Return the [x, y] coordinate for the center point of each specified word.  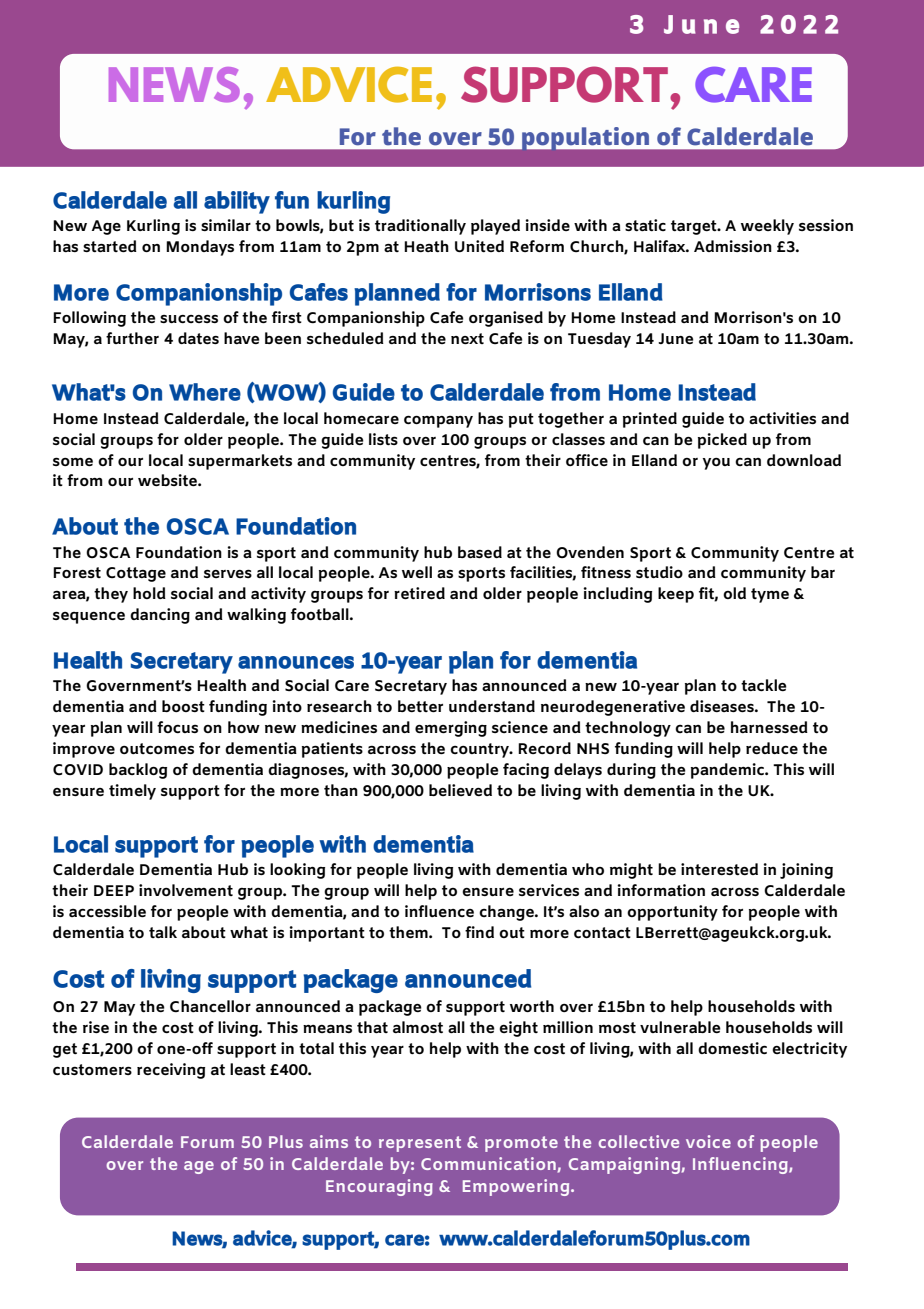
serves [228, 573]
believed [460, 790]
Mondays [200, 248]
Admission [733, 246]
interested [719, 869]
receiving [171, 1071]
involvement [186, 890]
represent [420, 1144]
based [480, 552]
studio [659, 572]
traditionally [420, 227]
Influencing [741, 1165]
